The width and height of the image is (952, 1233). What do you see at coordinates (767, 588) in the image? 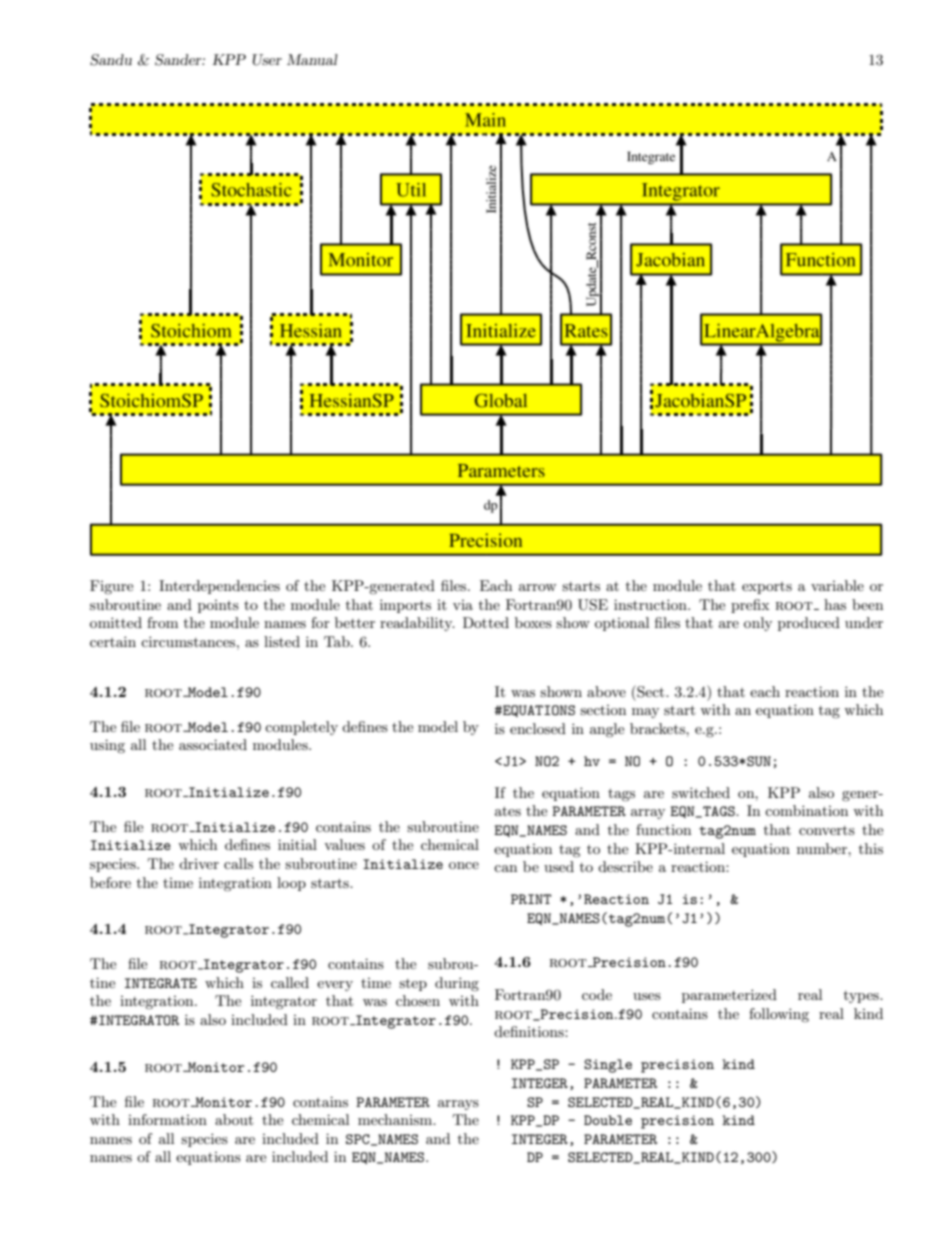
I see `exports` at bounding box center [767, 588].
